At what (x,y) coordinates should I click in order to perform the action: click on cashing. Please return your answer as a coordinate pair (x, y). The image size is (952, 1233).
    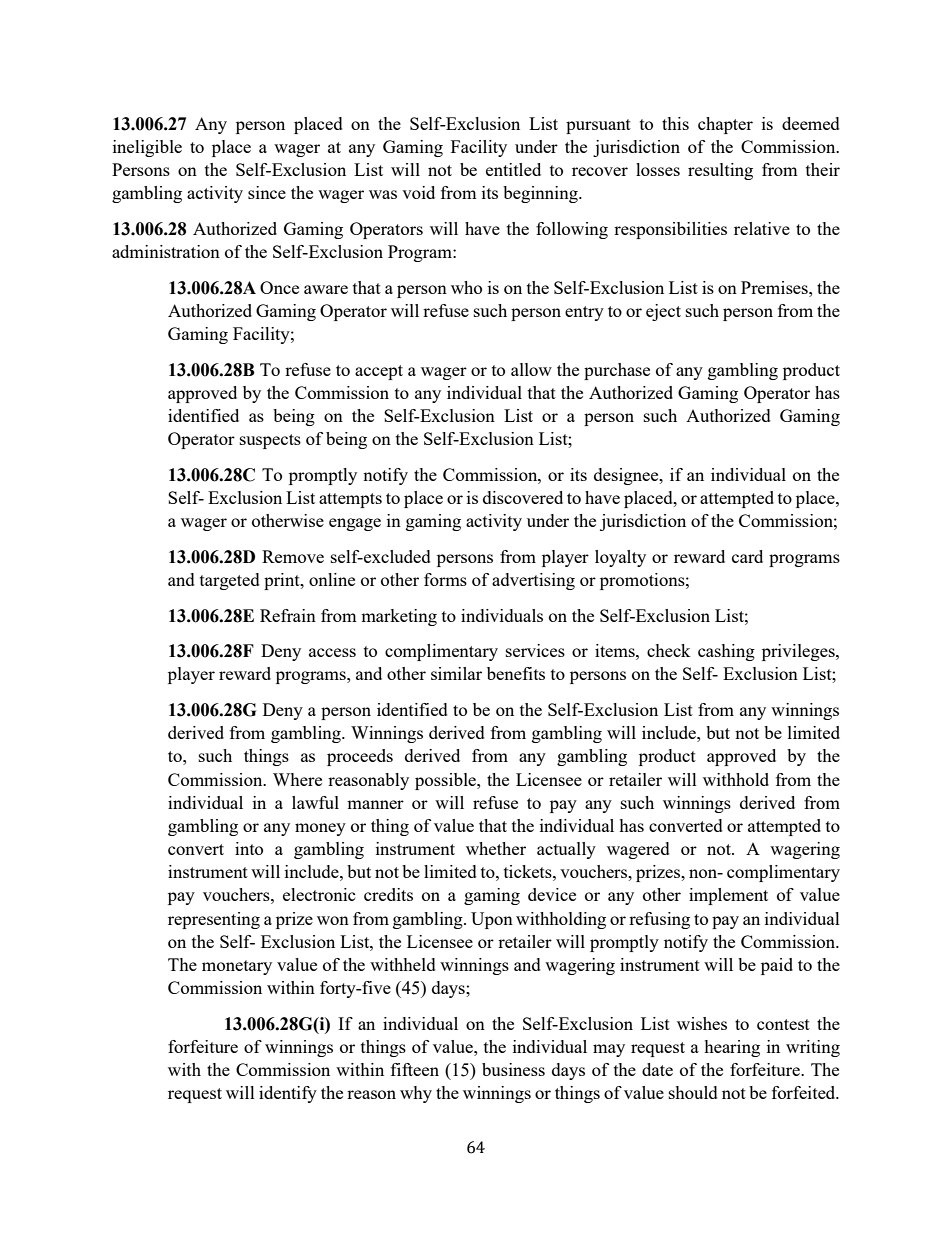
    Looking at the image, I should click on (726, 652).
